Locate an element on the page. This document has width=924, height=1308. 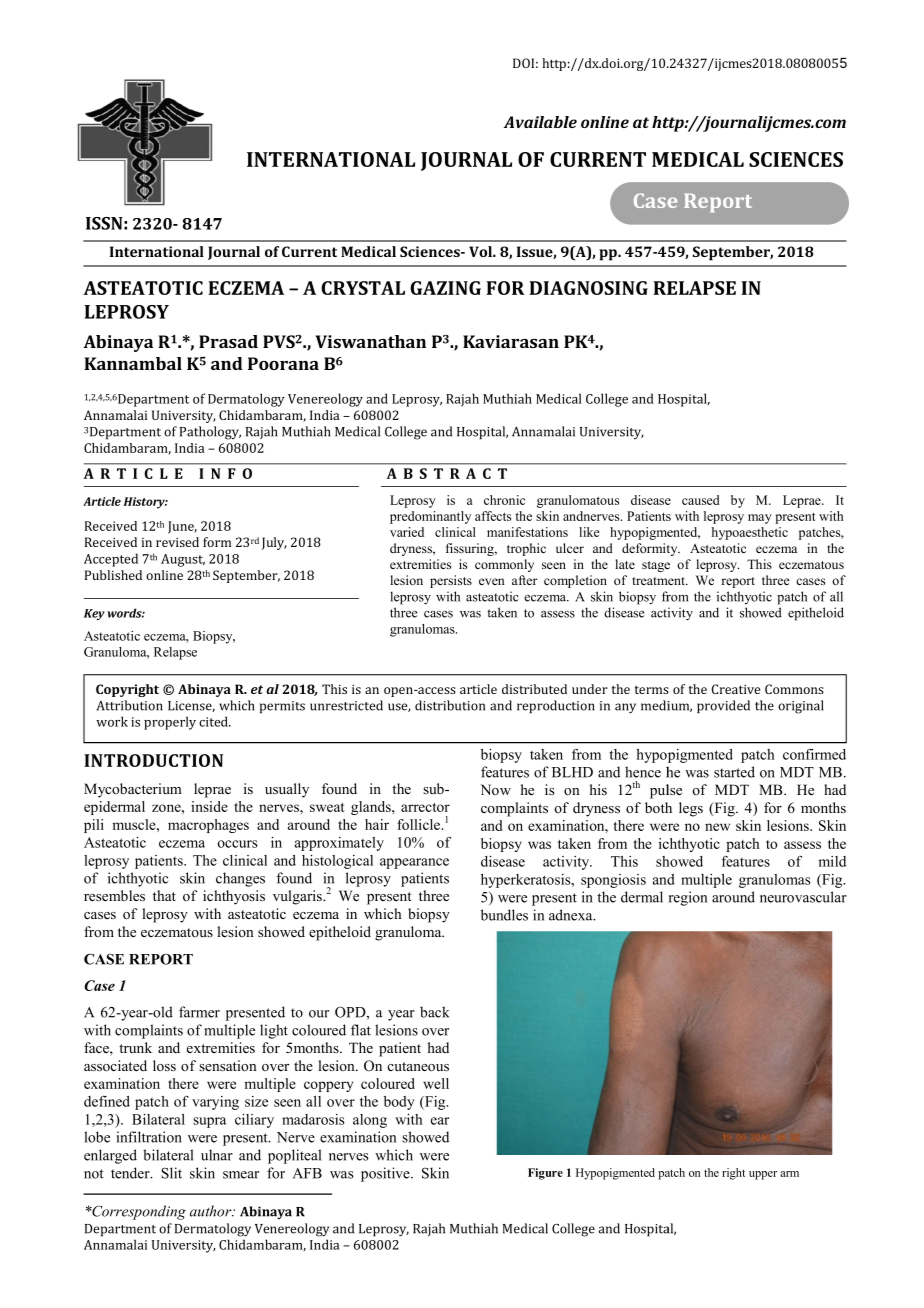
commonly is located at coordinates (504, 565).
